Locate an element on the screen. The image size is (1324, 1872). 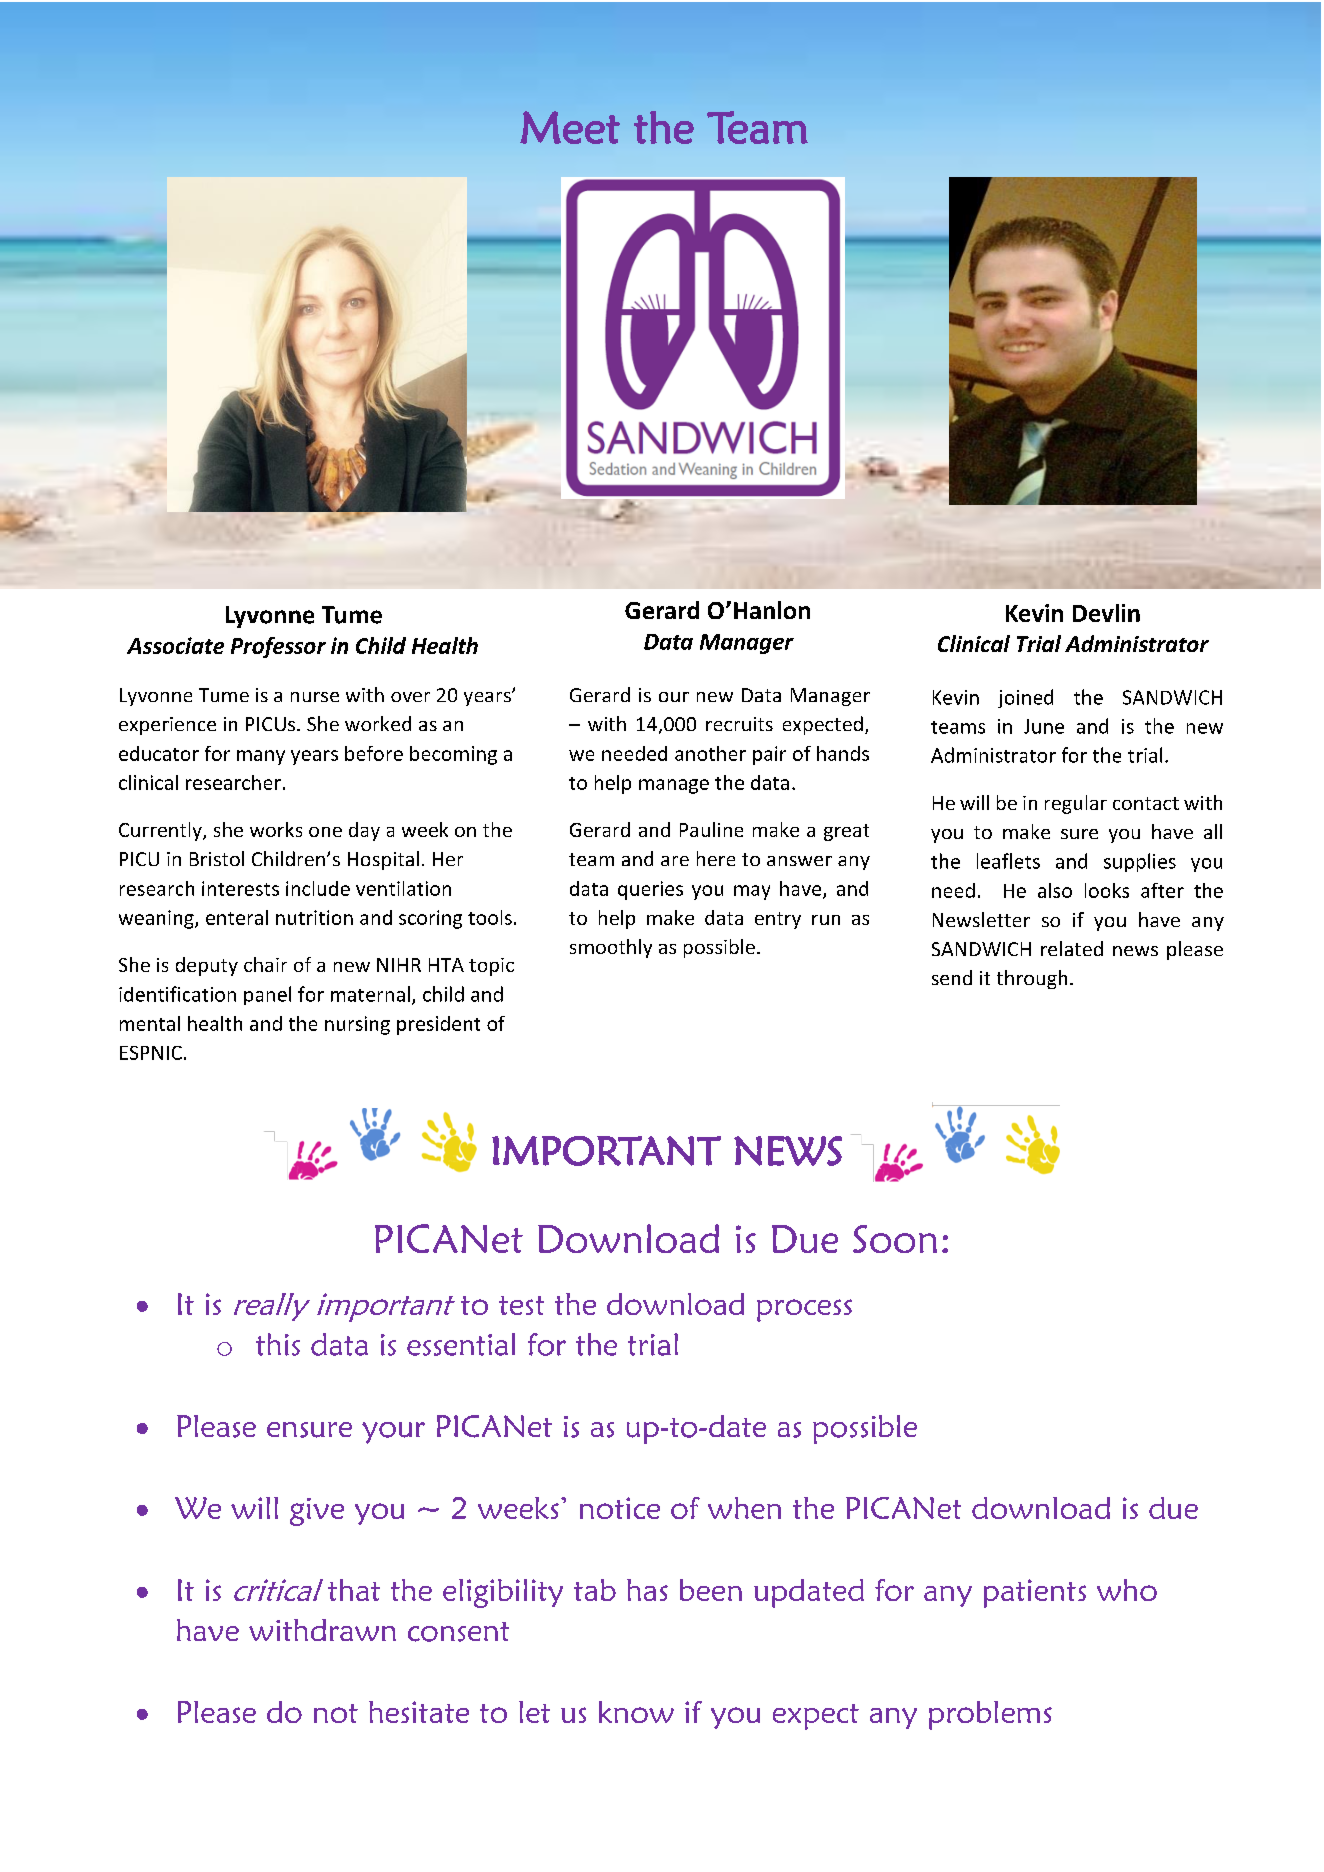
queries is located at coordinates (650, 890).
